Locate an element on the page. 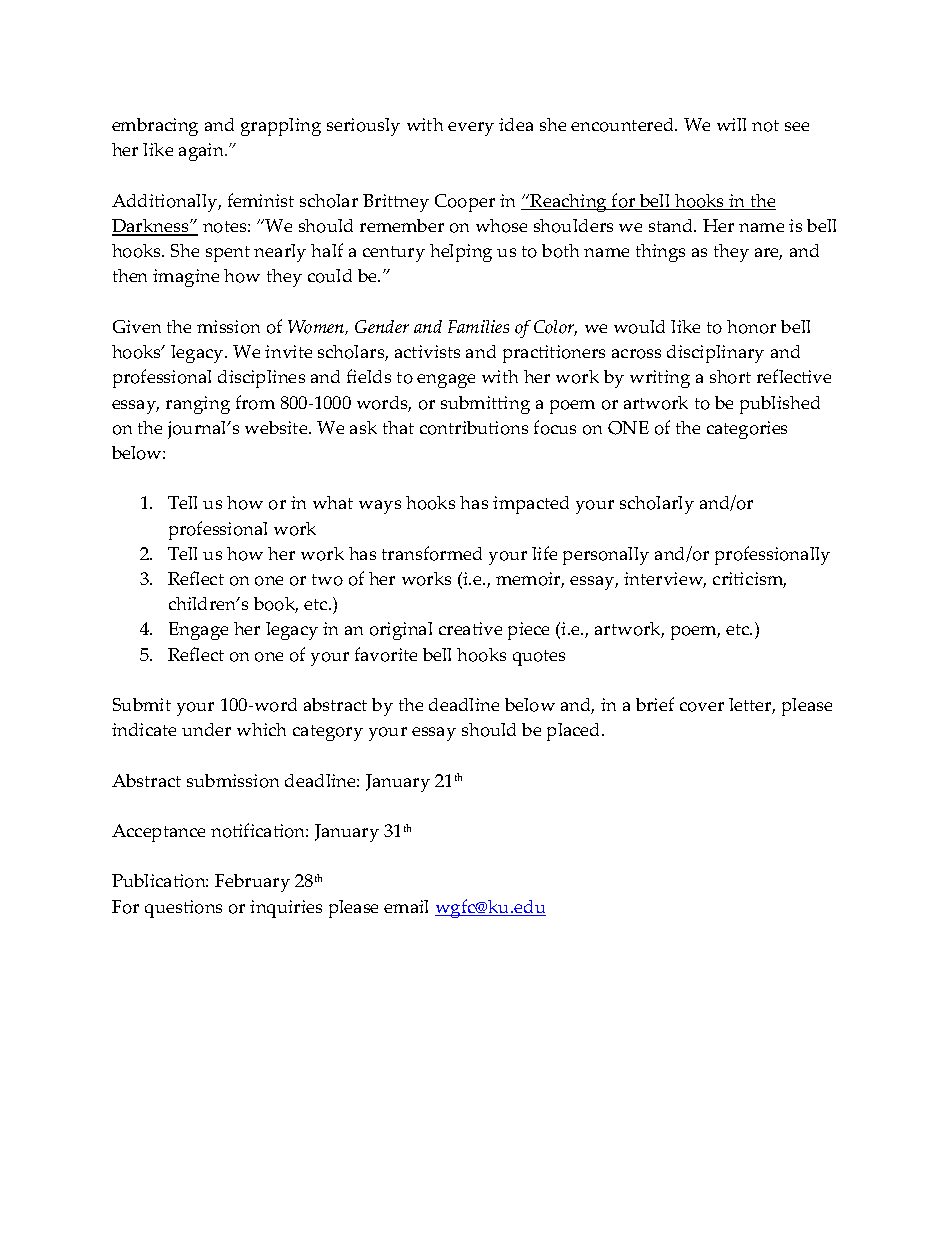 The image size is (952, 1233). will is located at coordinates (731, 124).
